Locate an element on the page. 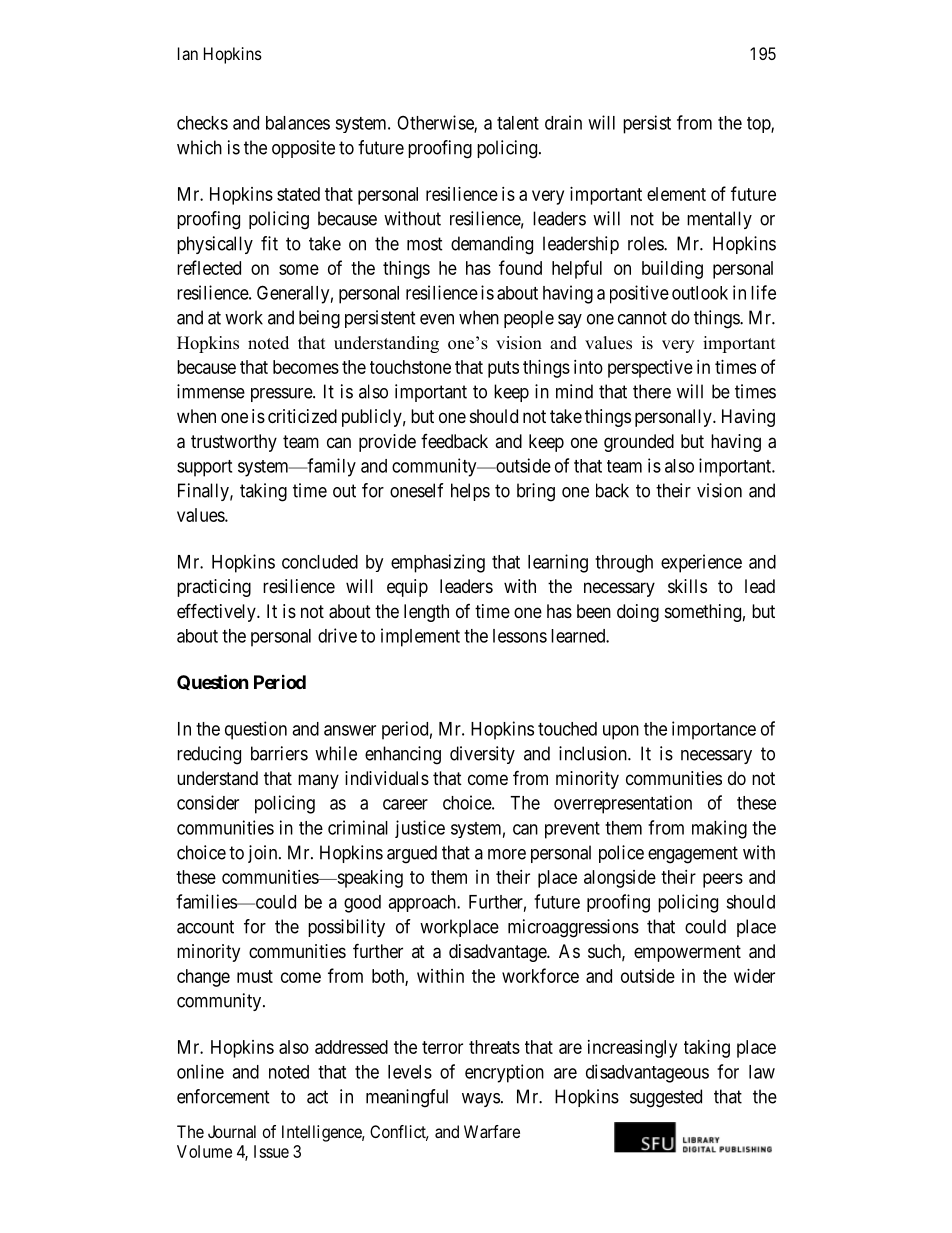 The width and height of the image is (952, 1233). length is located at coordinates (426, 613).
